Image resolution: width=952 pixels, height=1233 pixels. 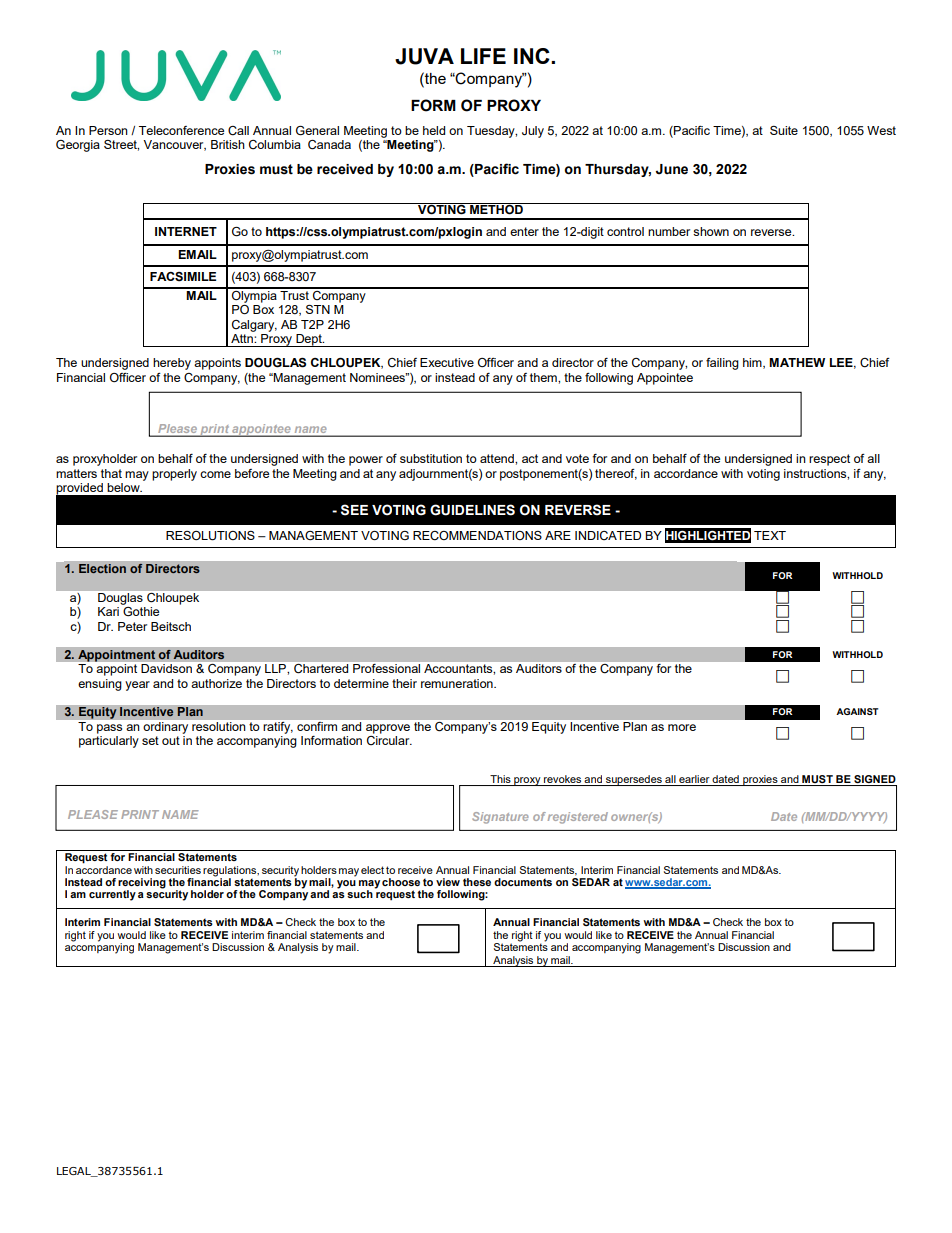 I want to click on securities, so click(x=178, y=870).
